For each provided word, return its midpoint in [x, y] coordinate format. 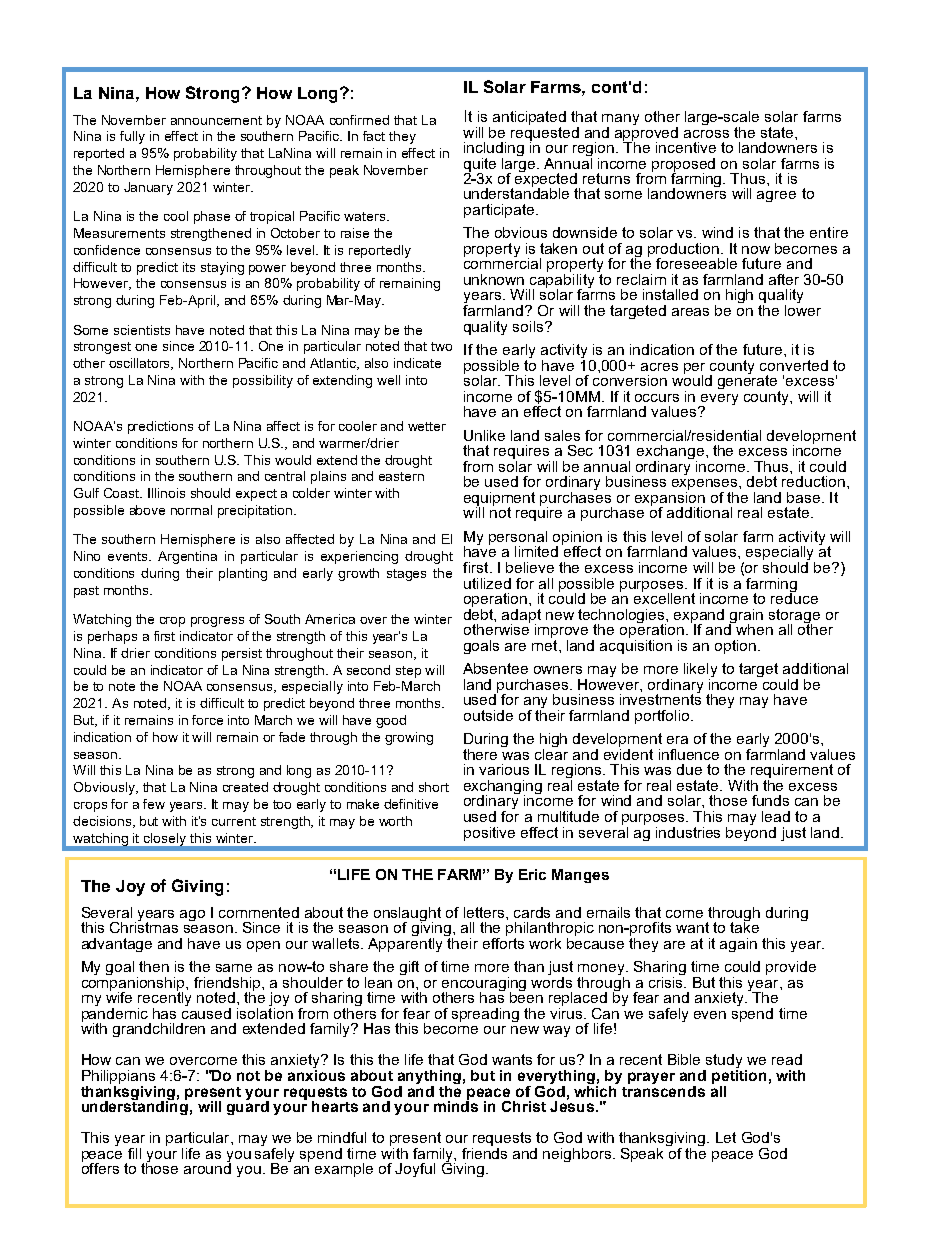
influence [689, 754]
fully [132, 137]
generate [749, 382]
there [480, 754]
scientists [142, 330]
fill [134, 1153]
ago [192, 915]
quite [480, 166]
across [706, 134]
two [441, 346]
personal [518, 539]
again [738, 945]
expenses [706, 486]
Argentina [187, 557]
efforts [503, 942]
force [207, 720]
